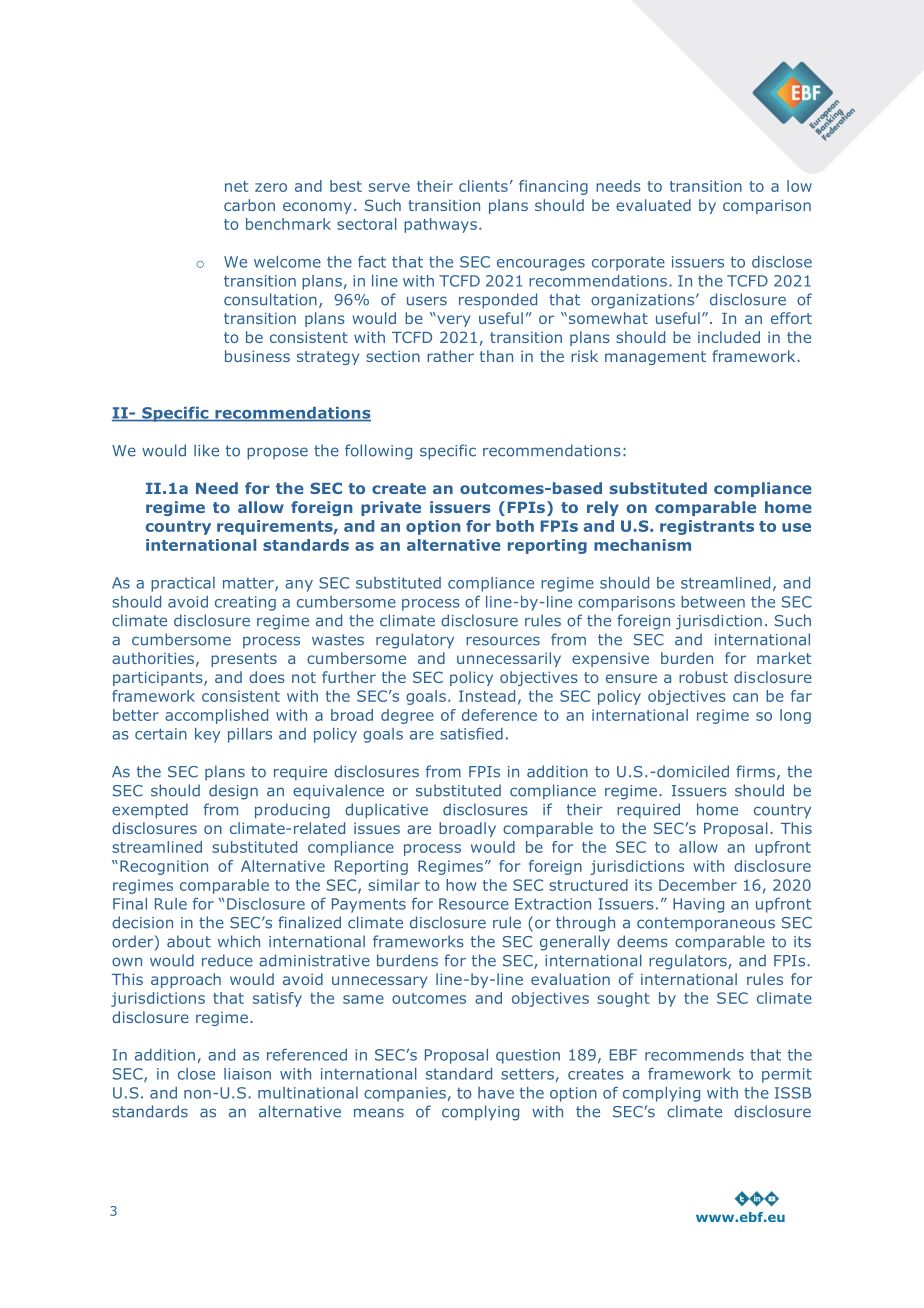 This page has width=924, height=1308. Describe the element at coordinates (440, 225) in the page. I see `pathways` at that location.
